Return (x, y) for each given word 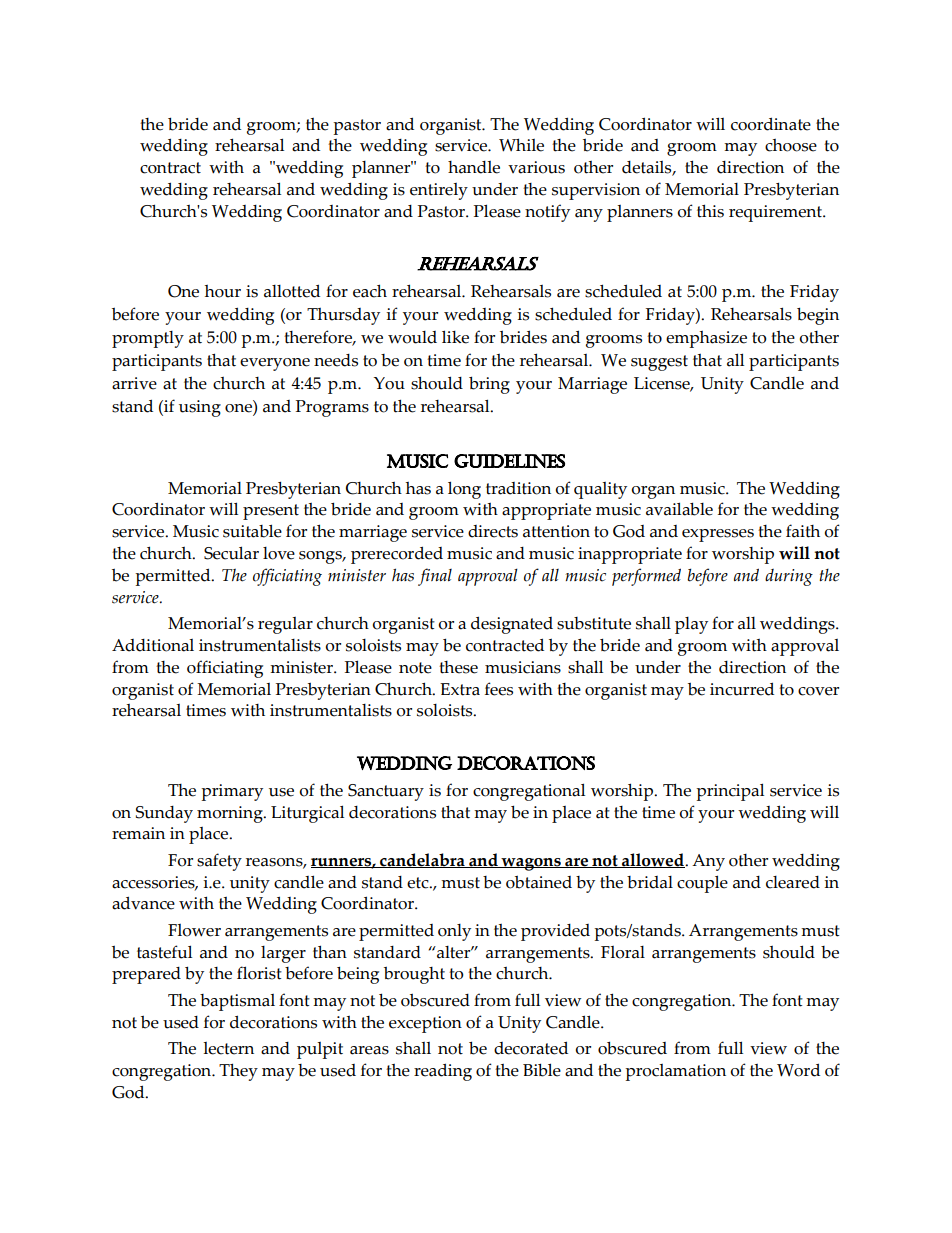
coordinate (771, 124)
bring (489, 385)
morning (231, 814)
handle (474, 167)
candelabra (422, 860)
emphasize (706, 339)
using (200, 408)
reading (443, 1072)
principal (730, 792)
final (435, 577)
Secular (231, 553)
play (691, 625)
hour (223, 291)
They (238, 1072)
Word (798, 1070)
